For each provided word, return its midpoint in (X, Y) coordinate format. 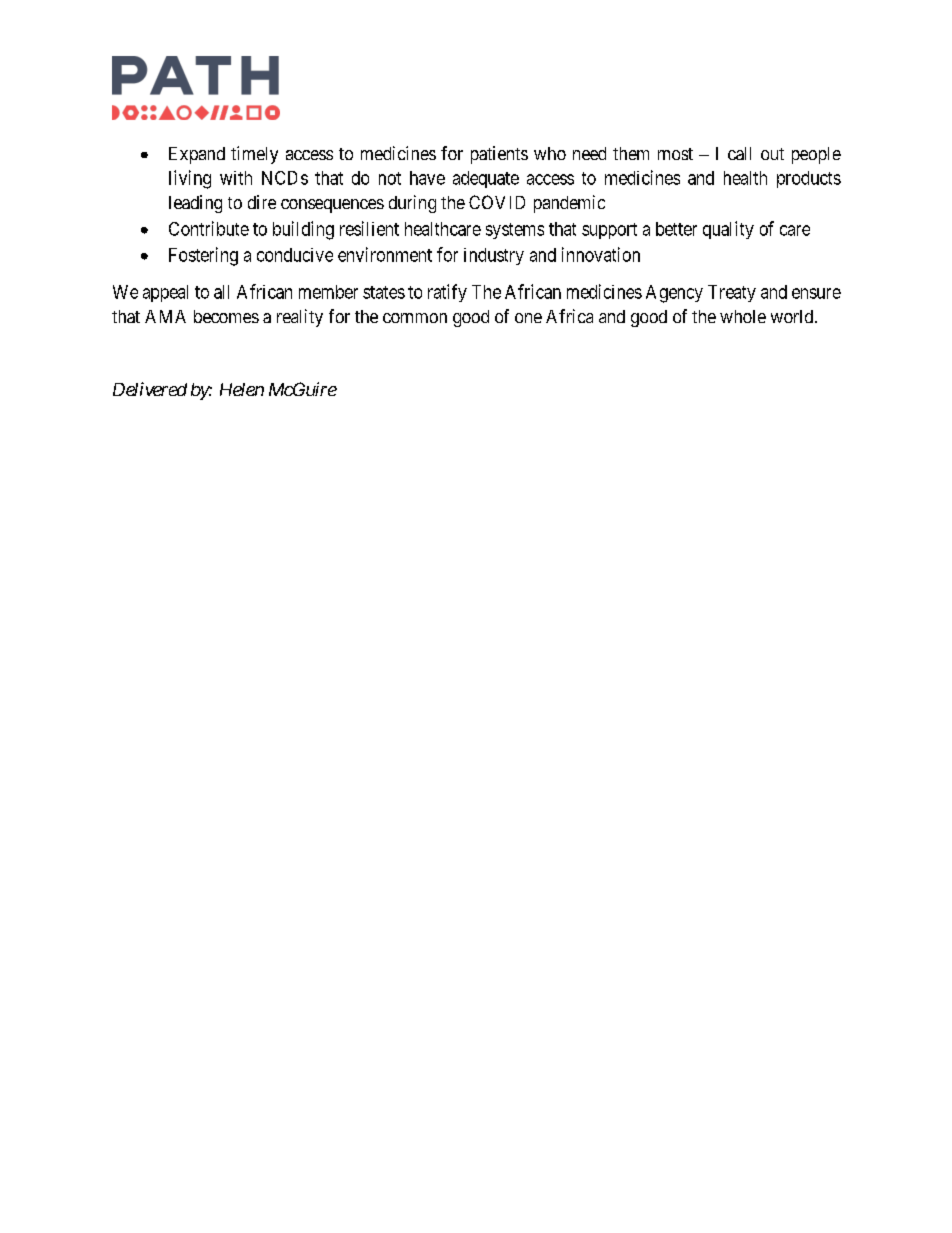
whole (743, 316)
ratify (447, 293)
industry (494, 256)
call (739, 153)
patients (499, 155)
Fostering (203, 256)
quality (728, 230)
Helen (242, 389)
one (528, 318)
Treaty (732, 293)
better (676, 229)
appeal (165, 293)
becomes (226, 316)
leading (195, 204)
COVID (497, 202)
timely (254, 155)
